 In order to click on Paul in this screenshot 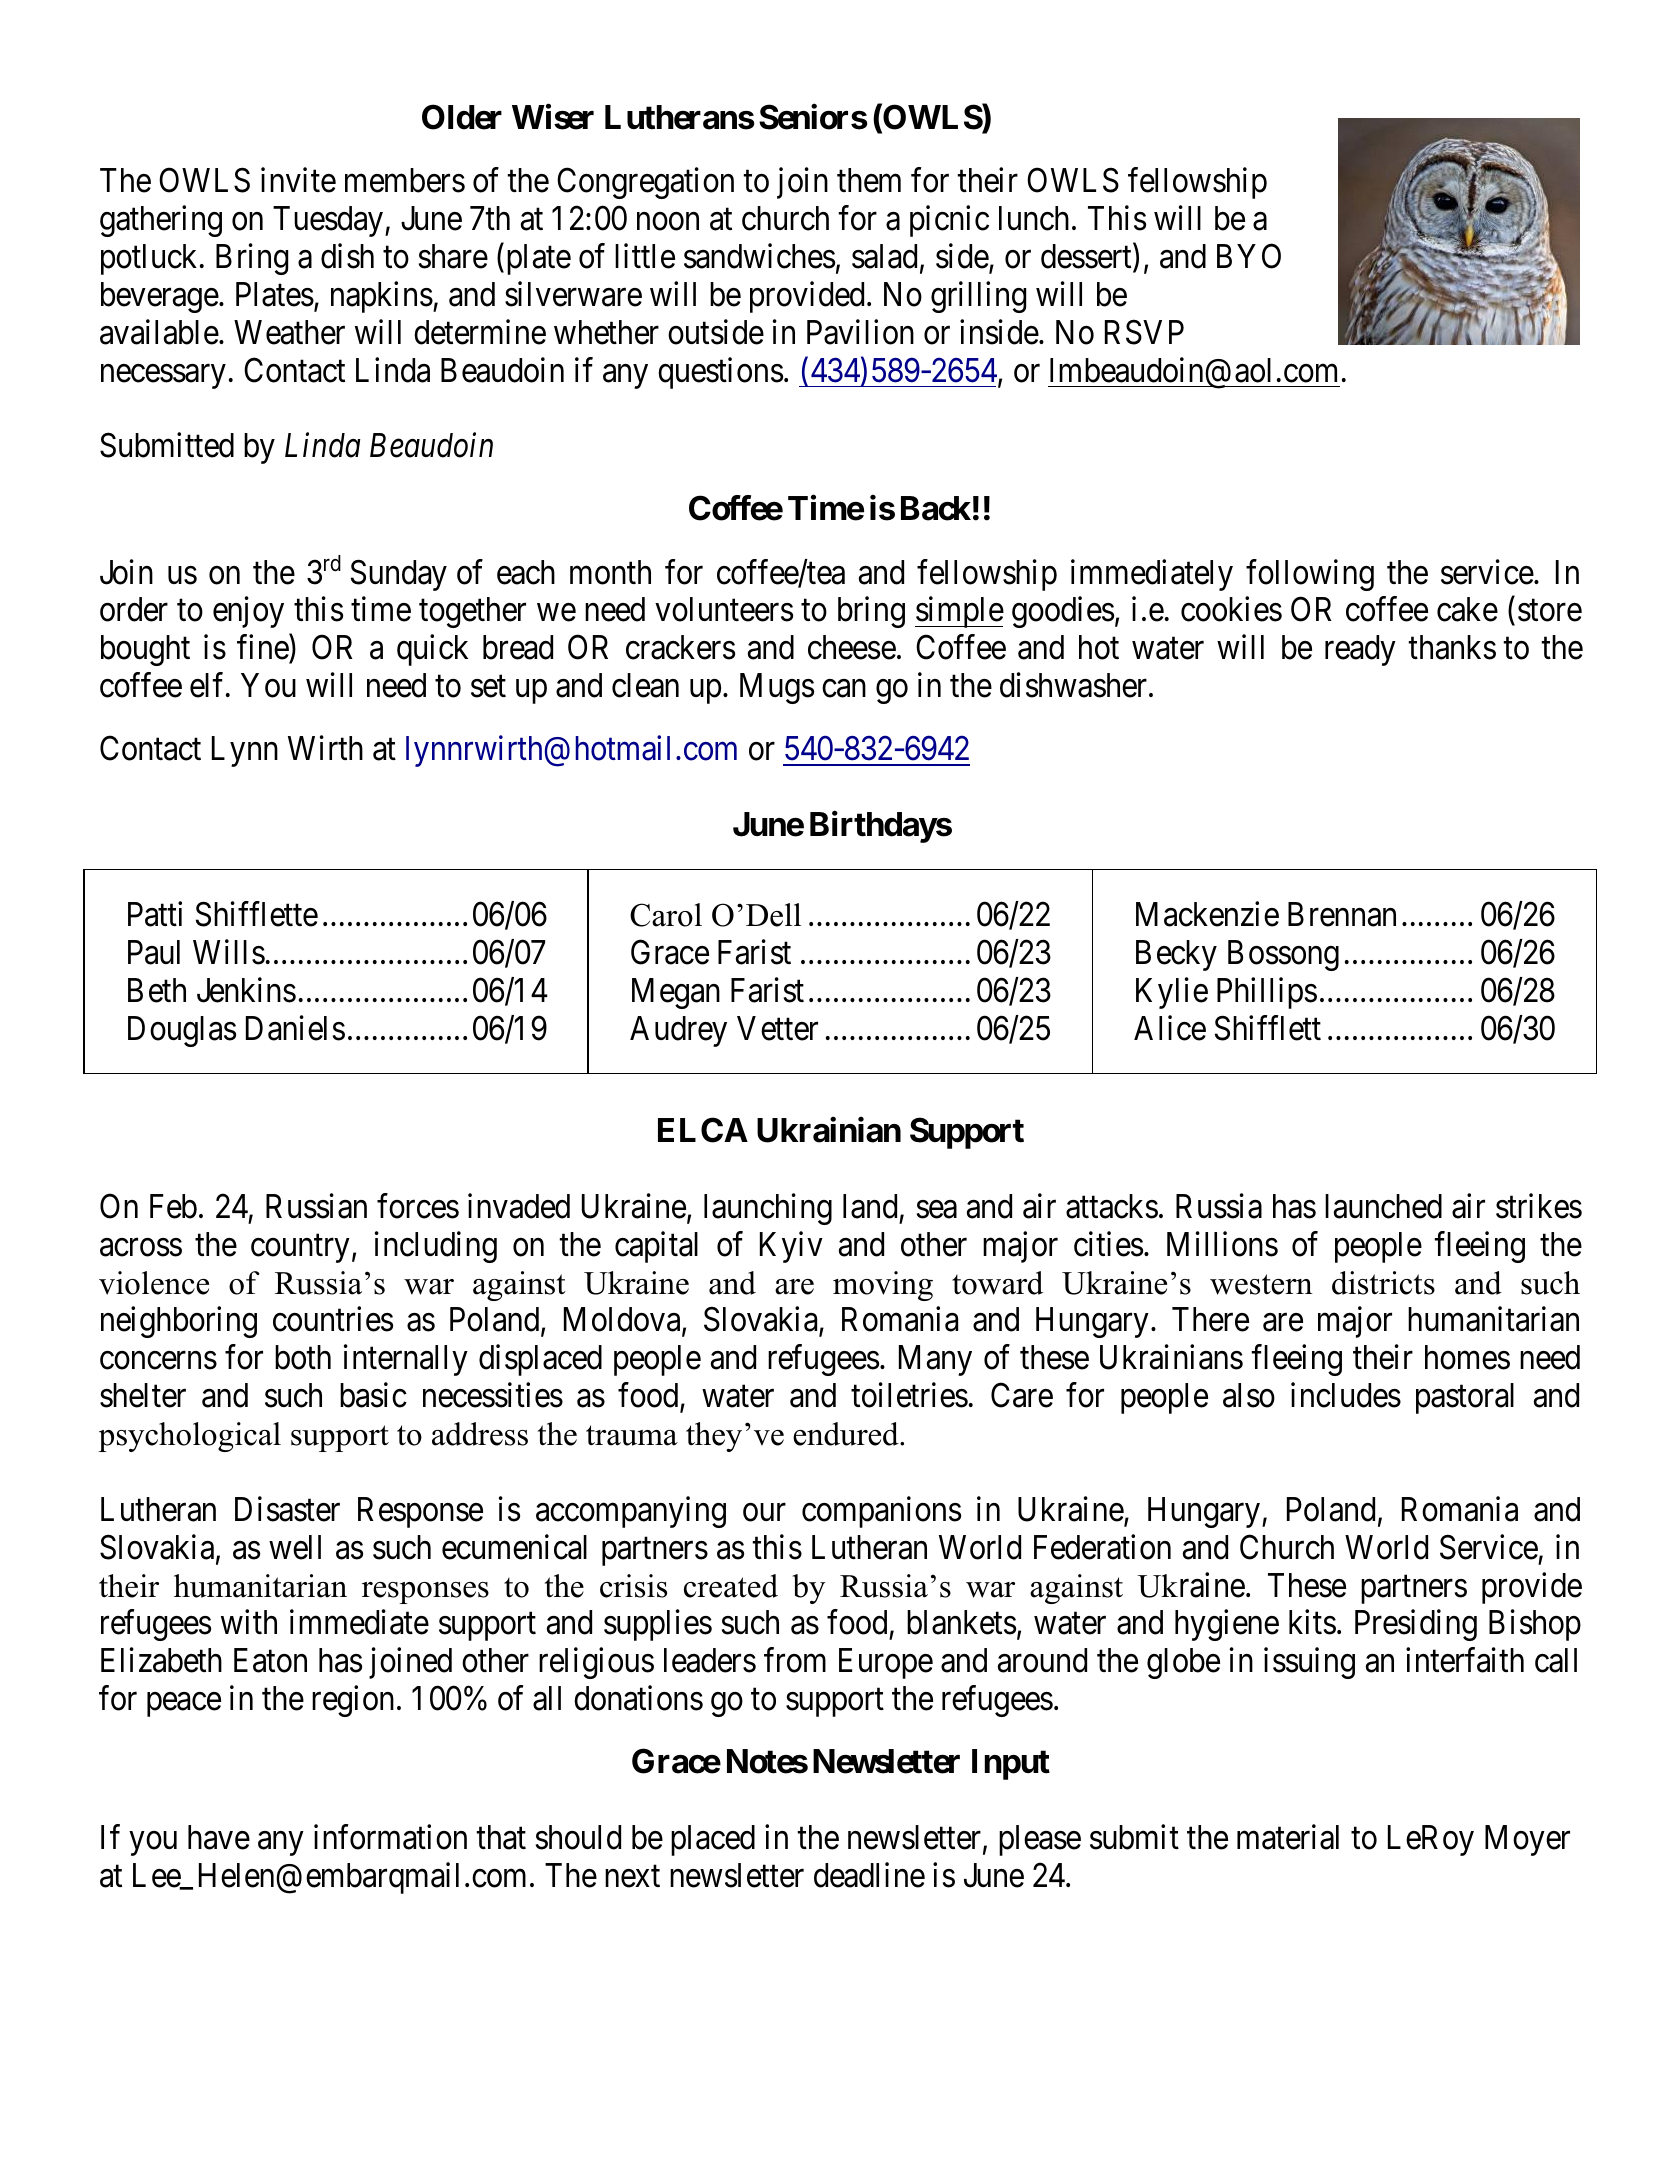, I will do `click(154, 952)`.
